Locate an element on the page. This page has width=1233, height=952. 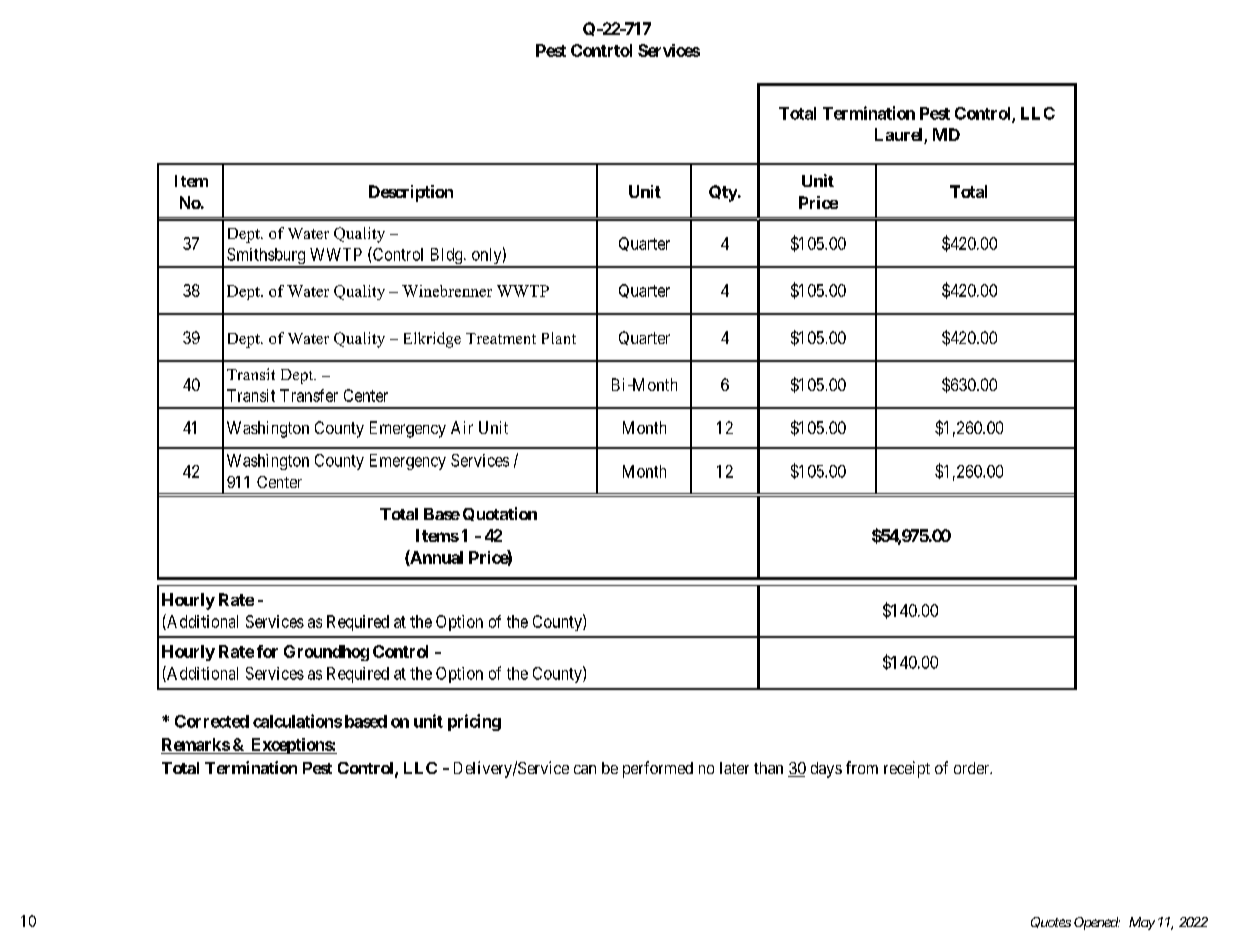
Treatment is located at coordinates (501, 338).
